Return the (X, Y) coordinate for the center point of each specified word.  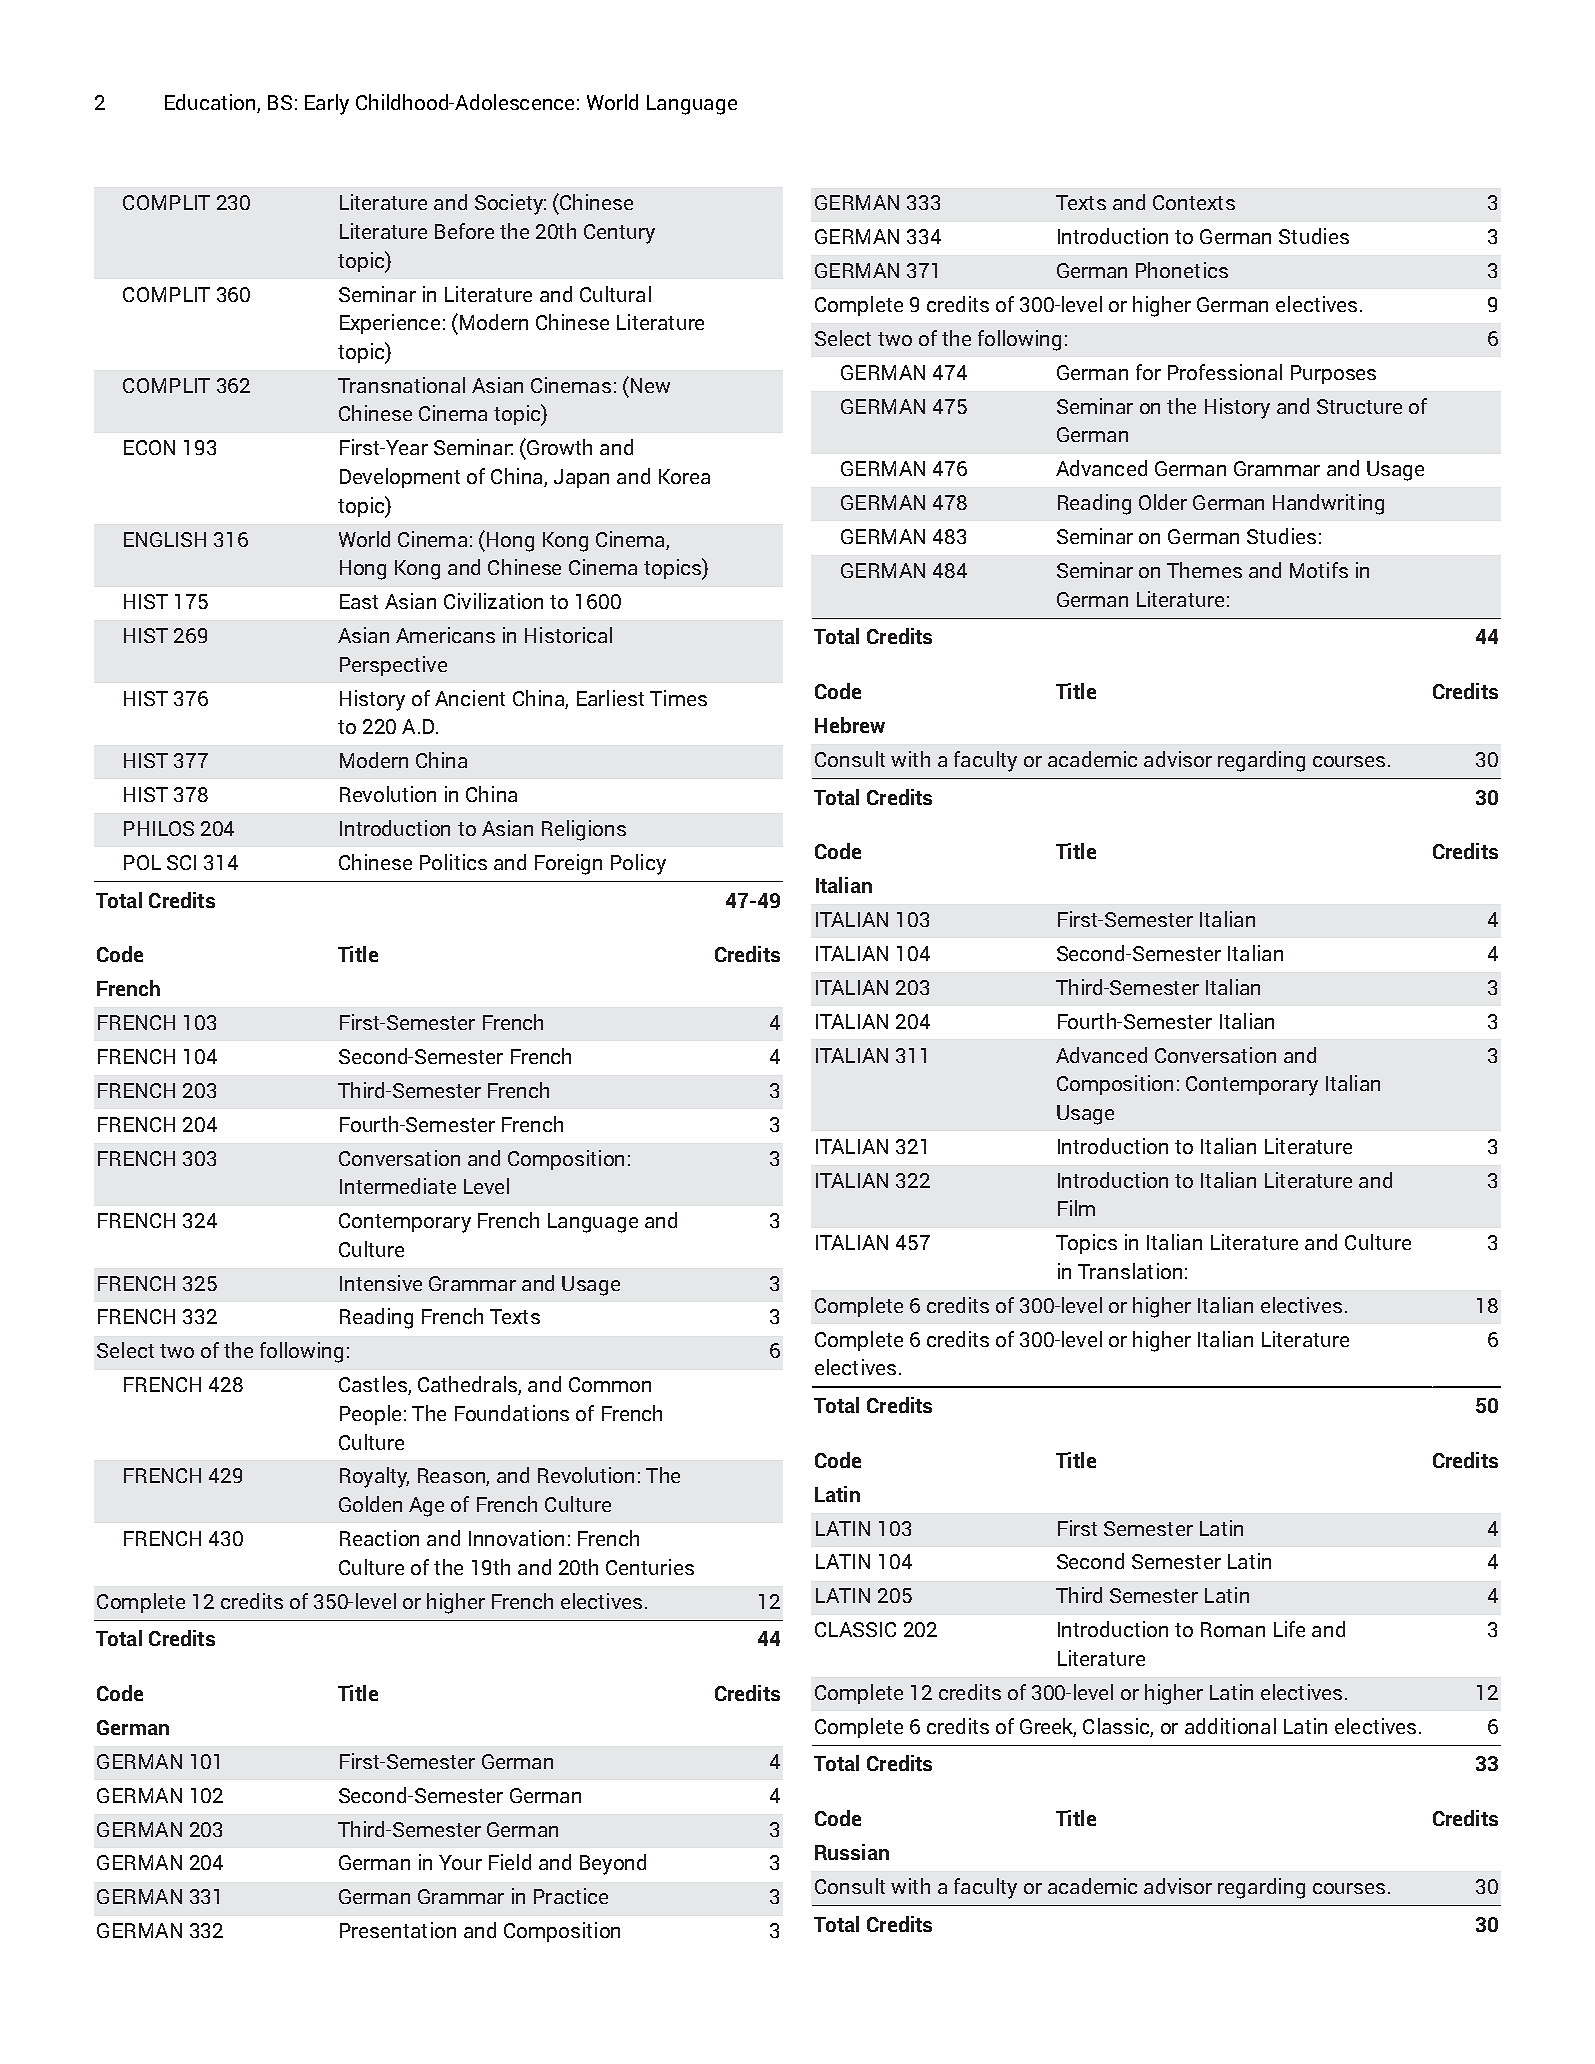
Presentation (398, 1930)
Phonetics (1182, 270)
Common (610, 1384)
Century (619, 234)
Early (327, 104)
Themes (1204, 570)
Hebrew (850, 725)
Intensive (381, 1283)
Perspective (393, 666)
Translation (1130, 1271)
